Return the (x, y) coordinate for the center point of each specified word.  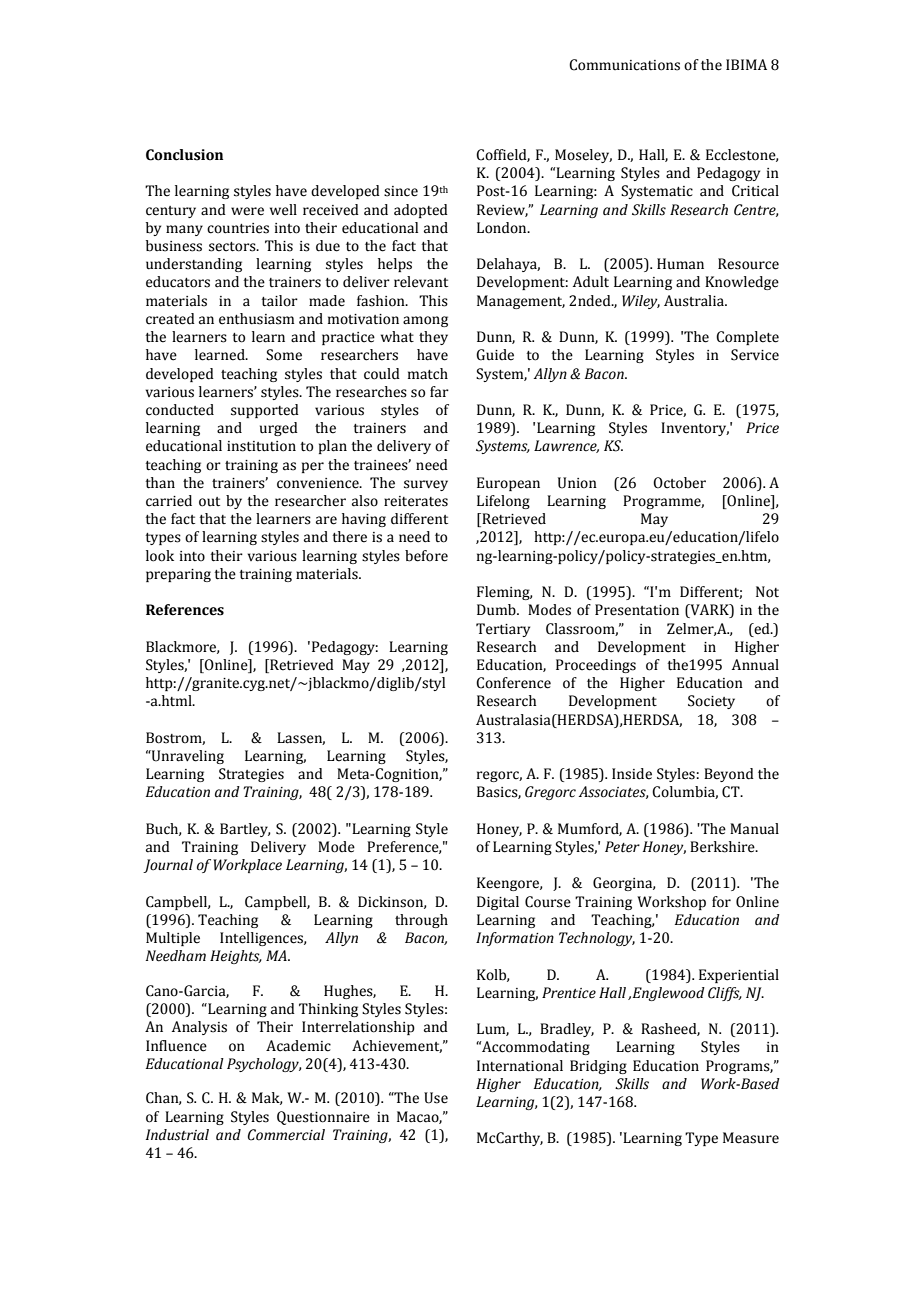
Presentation (637, 610)
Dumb (497, 610)
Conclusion (184, 155)
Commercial (286, 1135)
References (185, 610)
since (401, 191)
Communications (624, 65)
